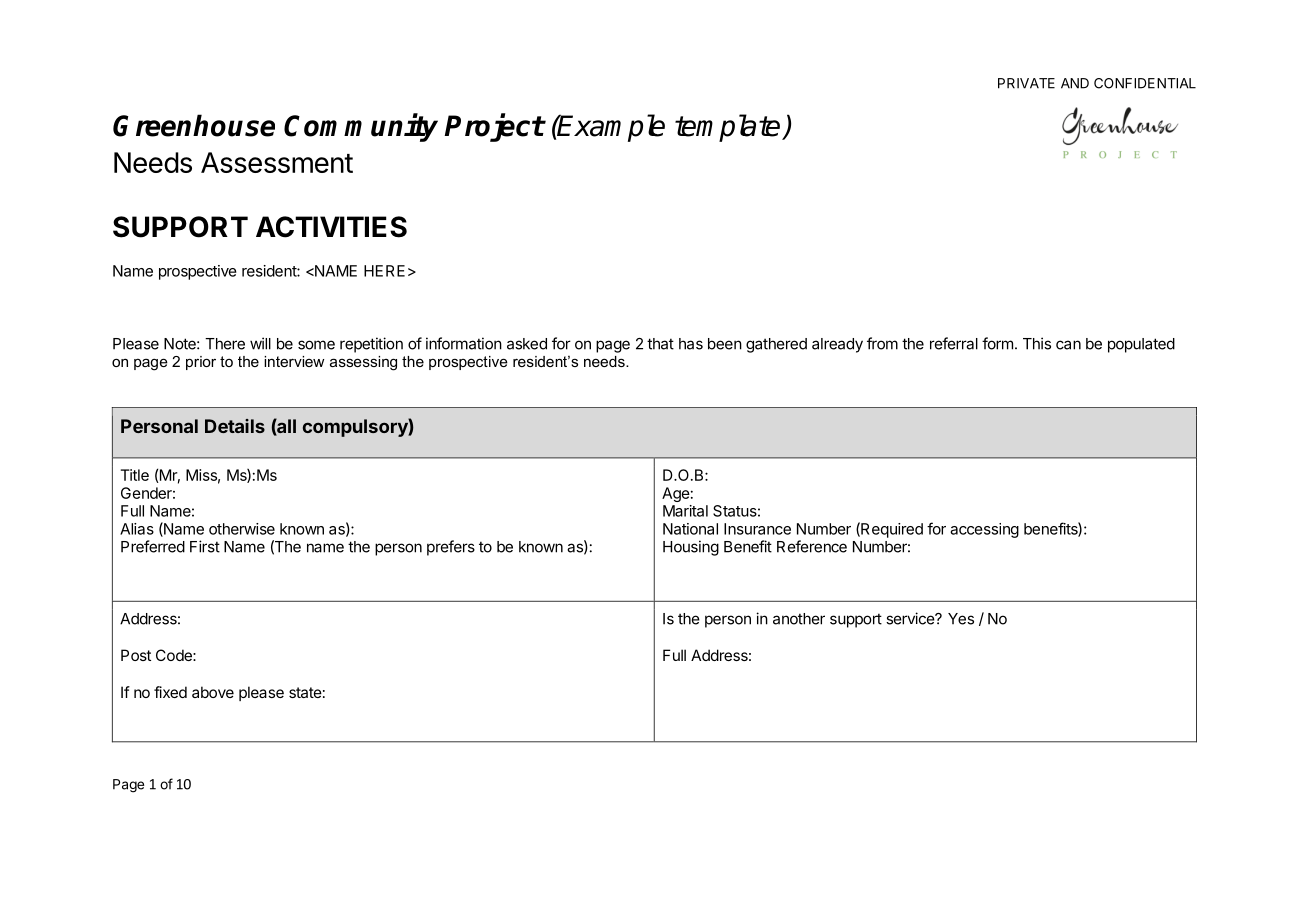  Describe the element at coordinates (331, 227) in the page. I see `ACTIVITIES` at that location.
